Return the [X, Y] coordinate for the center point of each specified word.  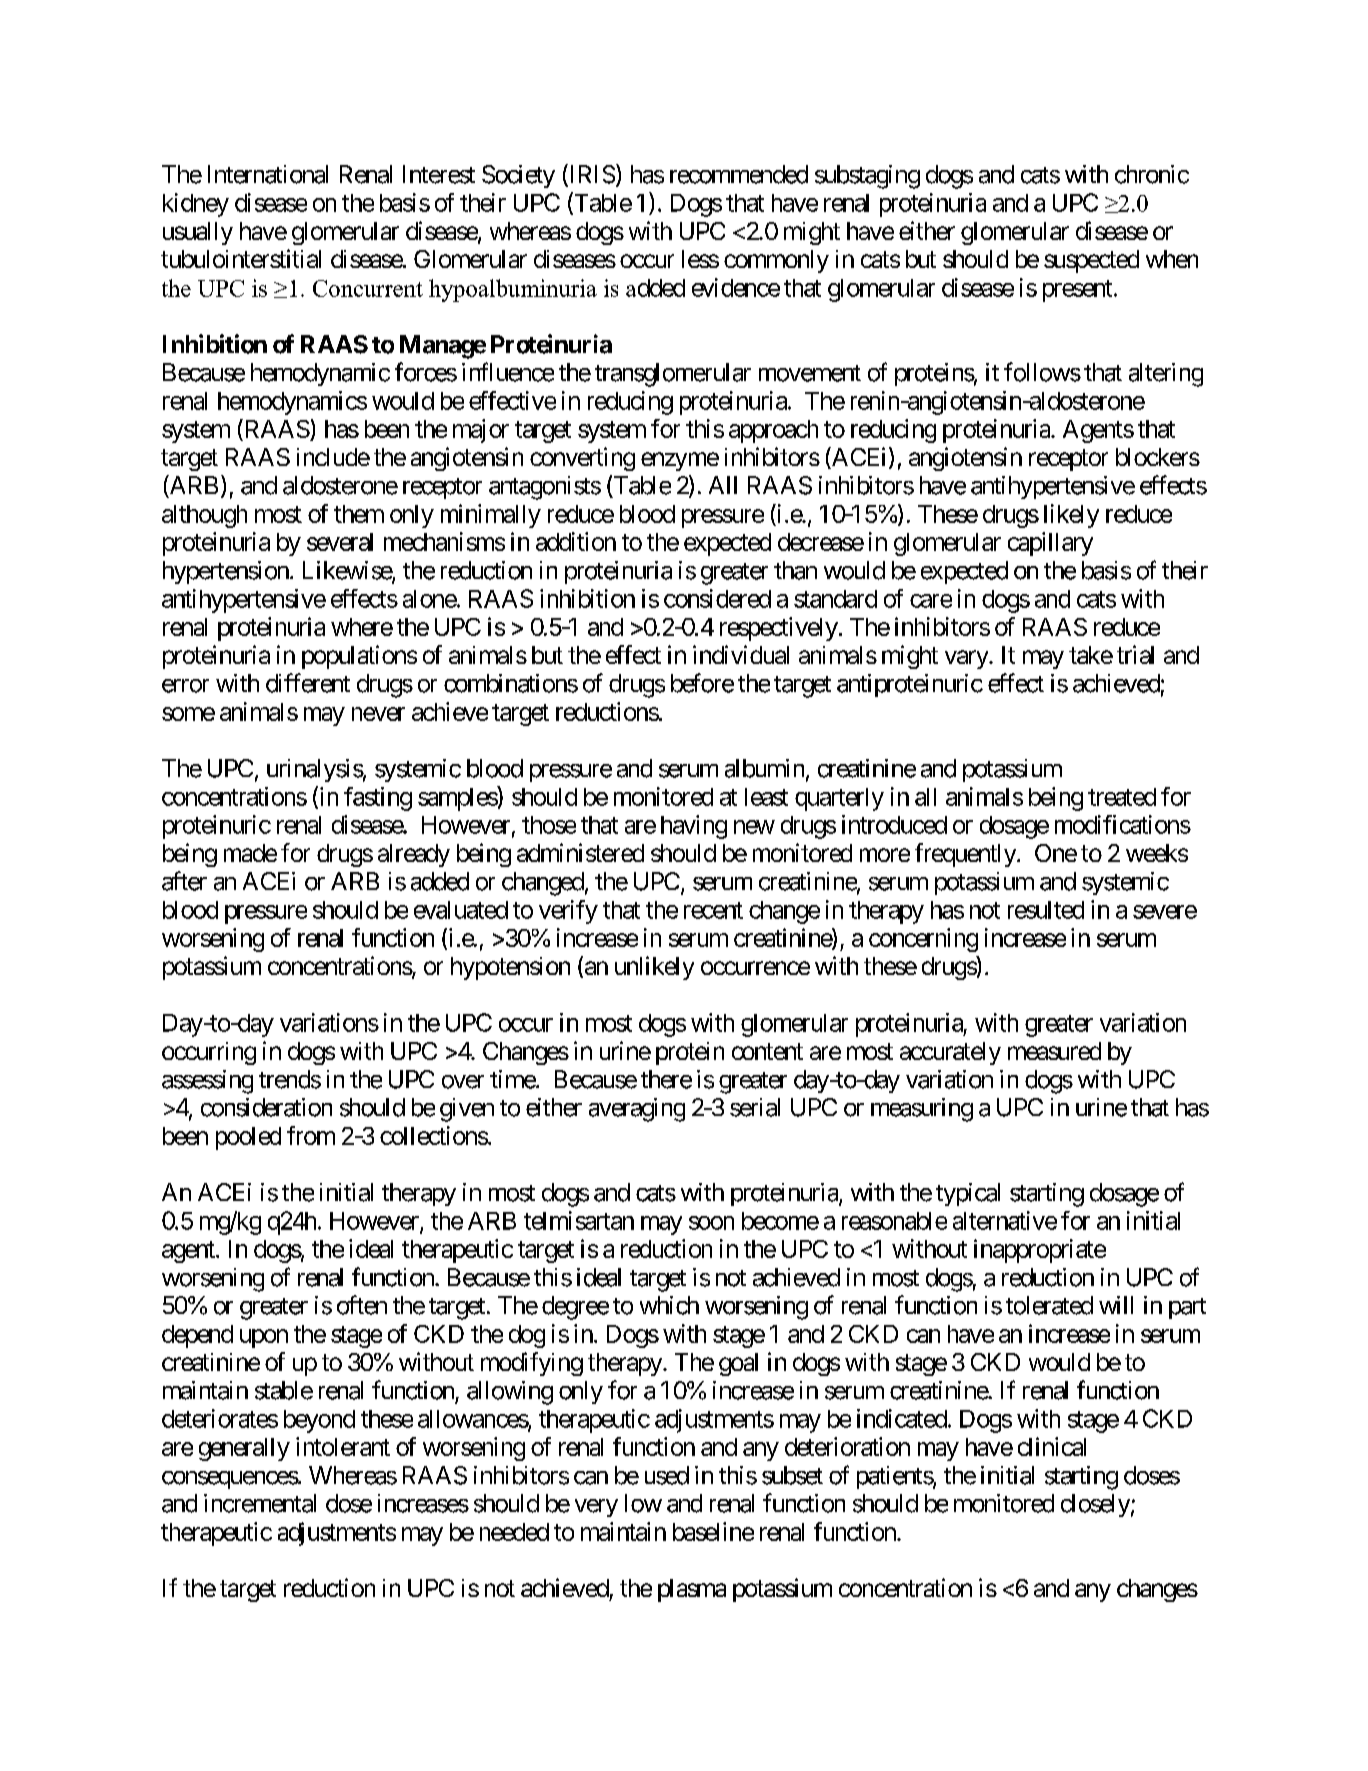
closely [1095, 1505]
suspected [1091, 261]
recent [713, 910]
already [414, 855]
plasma [692, 1590]
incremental [260, 1503]
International [268, 174]
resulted [1046, 910]
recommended [739, 174]
